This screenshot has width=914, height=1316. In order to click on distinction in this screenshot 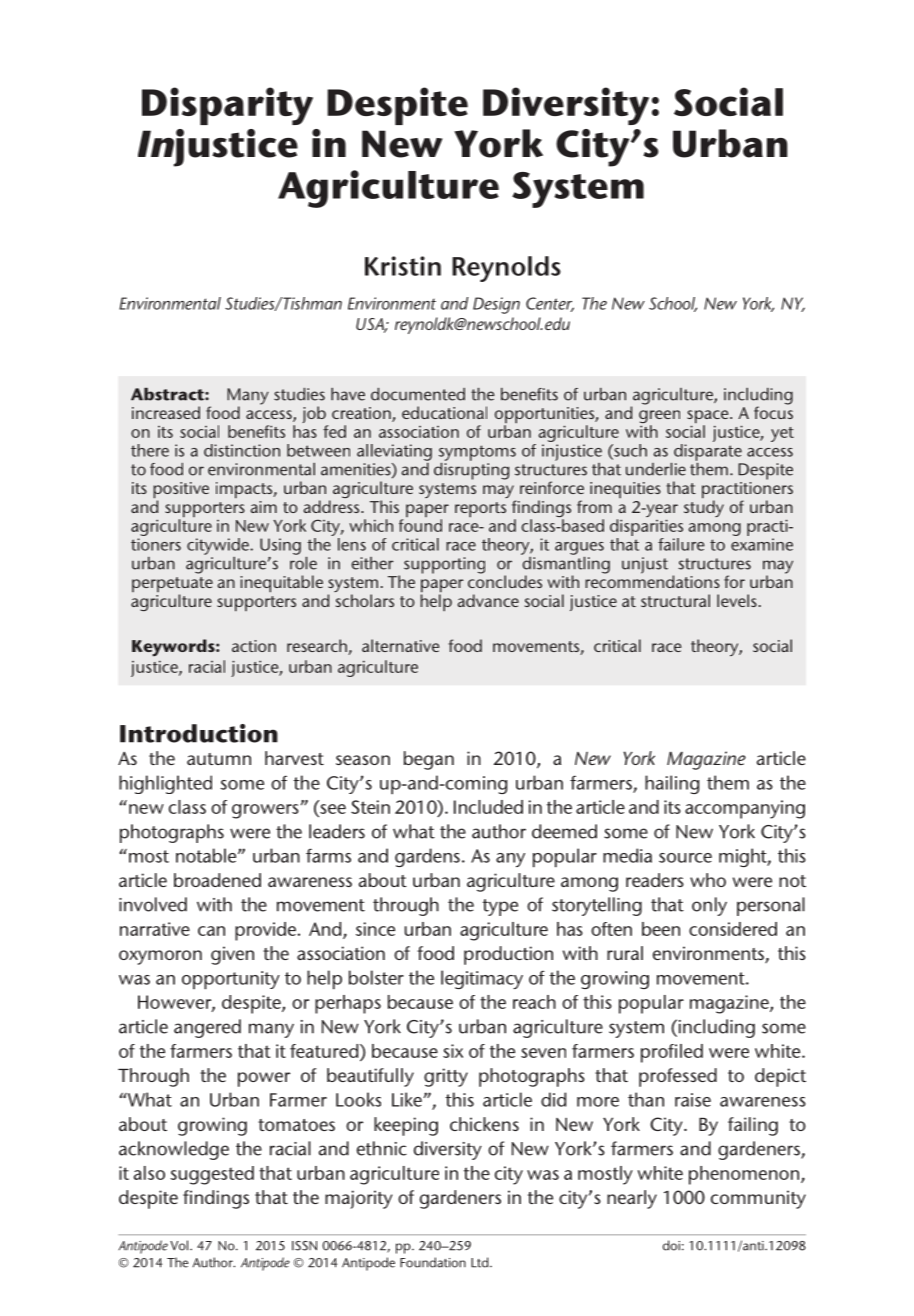, I will do `click(242, 450)`.
